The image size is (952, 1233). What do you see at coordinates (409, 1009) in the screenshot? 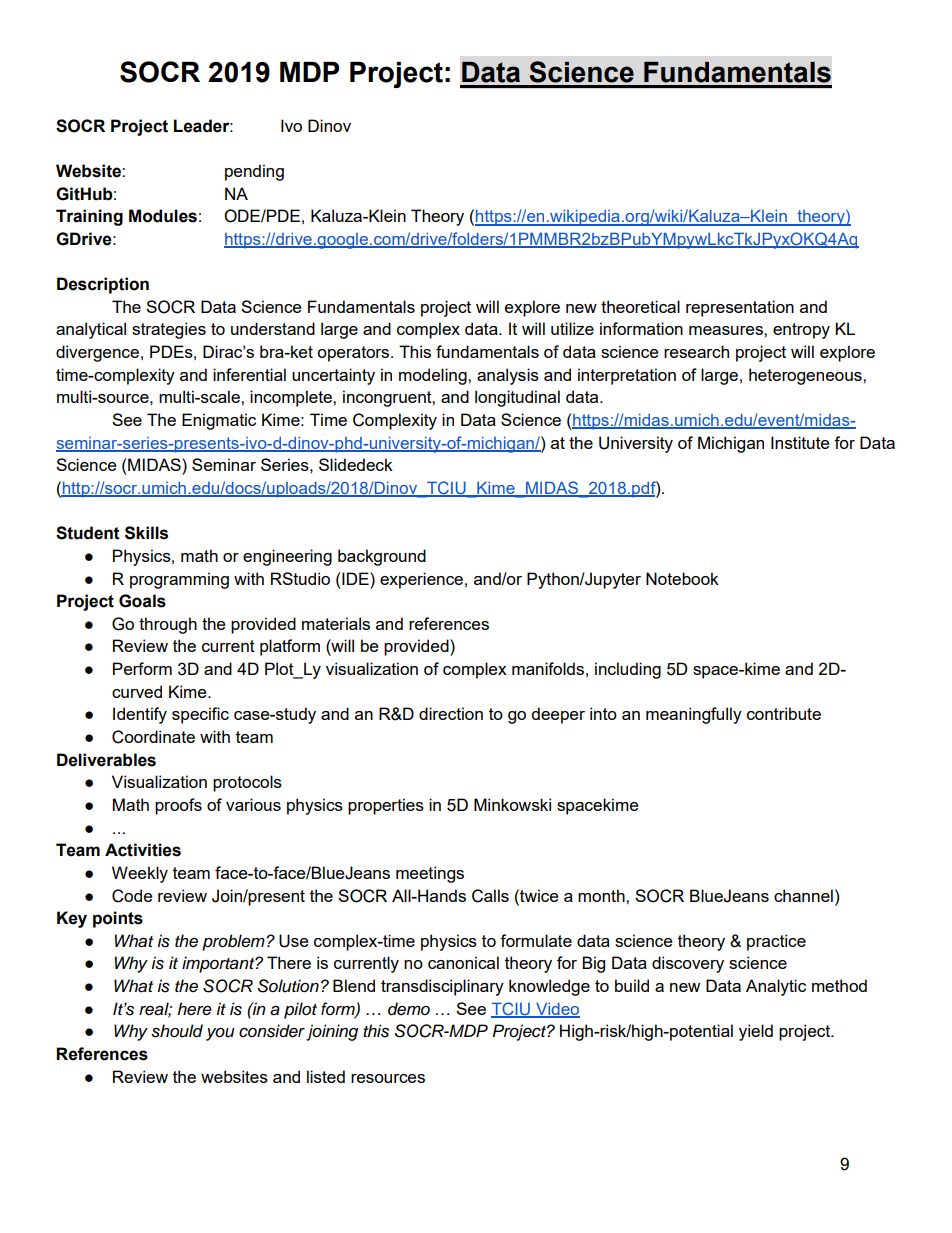
I see `demo` at bounding box center [409, 1009].
